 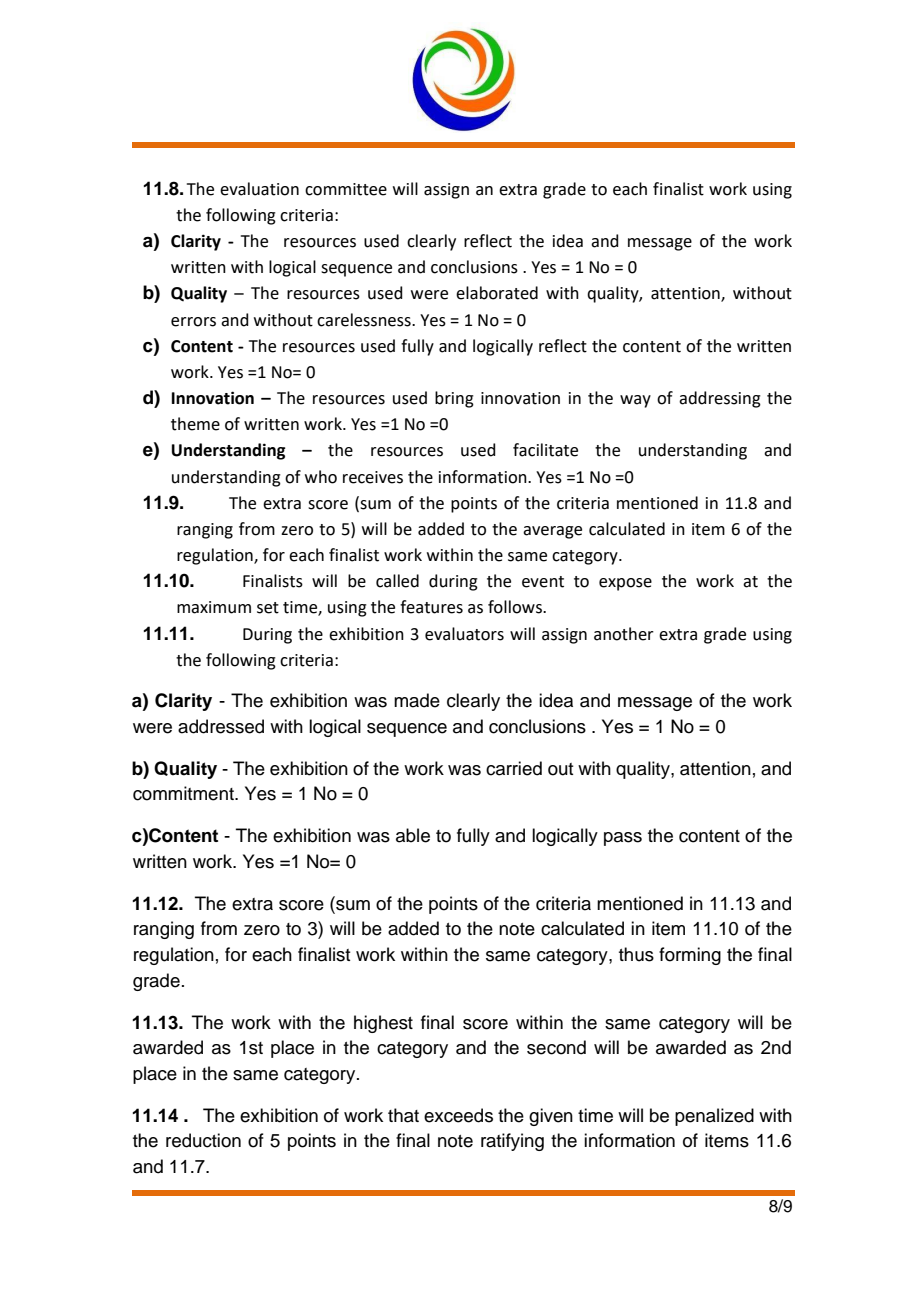 I want to click on elaborated, so click(x=497, y=293).
